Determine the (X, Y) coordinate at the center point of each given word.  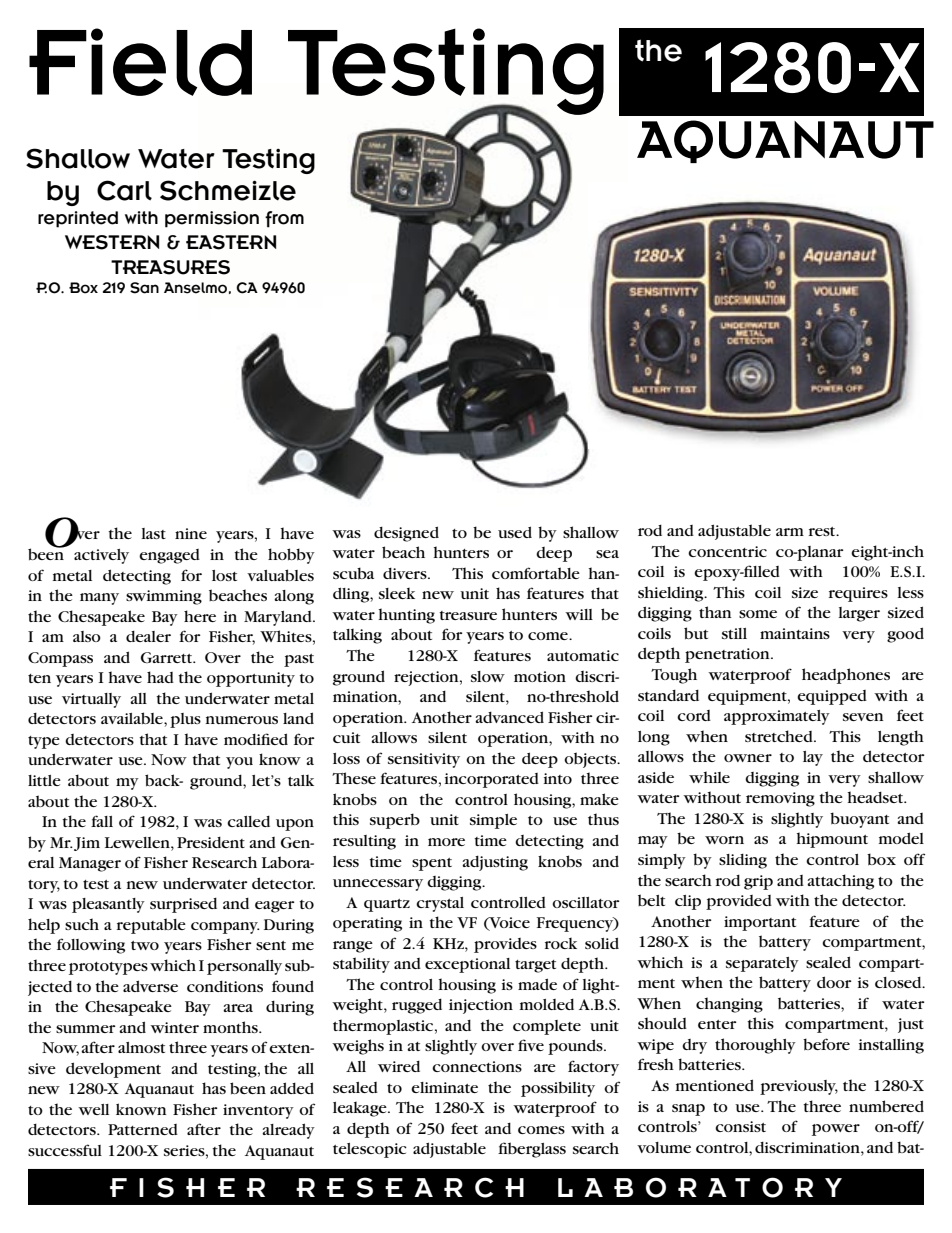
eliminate (444, 1087)
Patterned (143, 1129)
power (836, 1130)
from (284, 219)
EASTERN (231, 242)
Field (140, 62)
